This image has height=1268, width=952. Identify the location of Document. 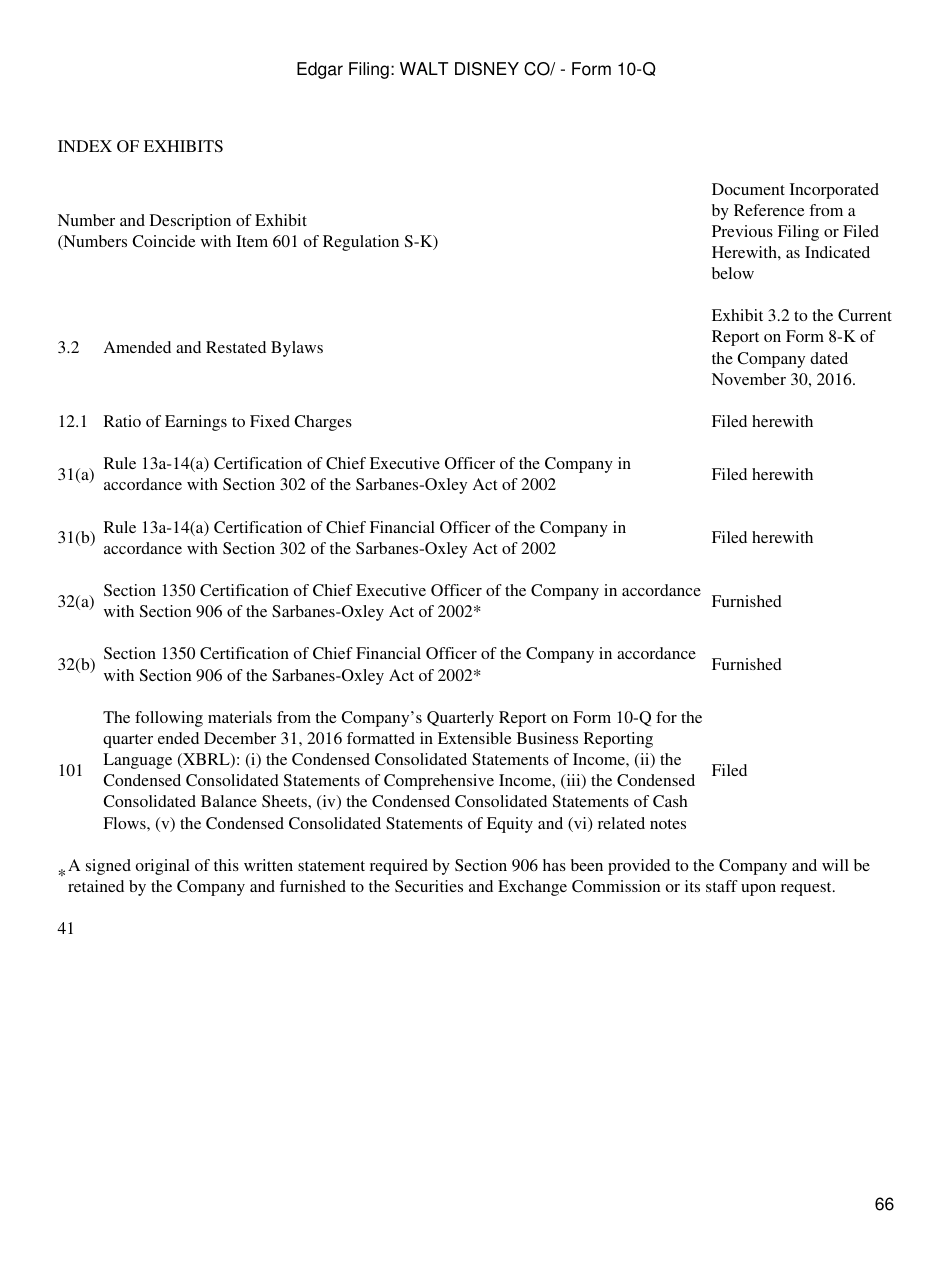
(748, 189).
